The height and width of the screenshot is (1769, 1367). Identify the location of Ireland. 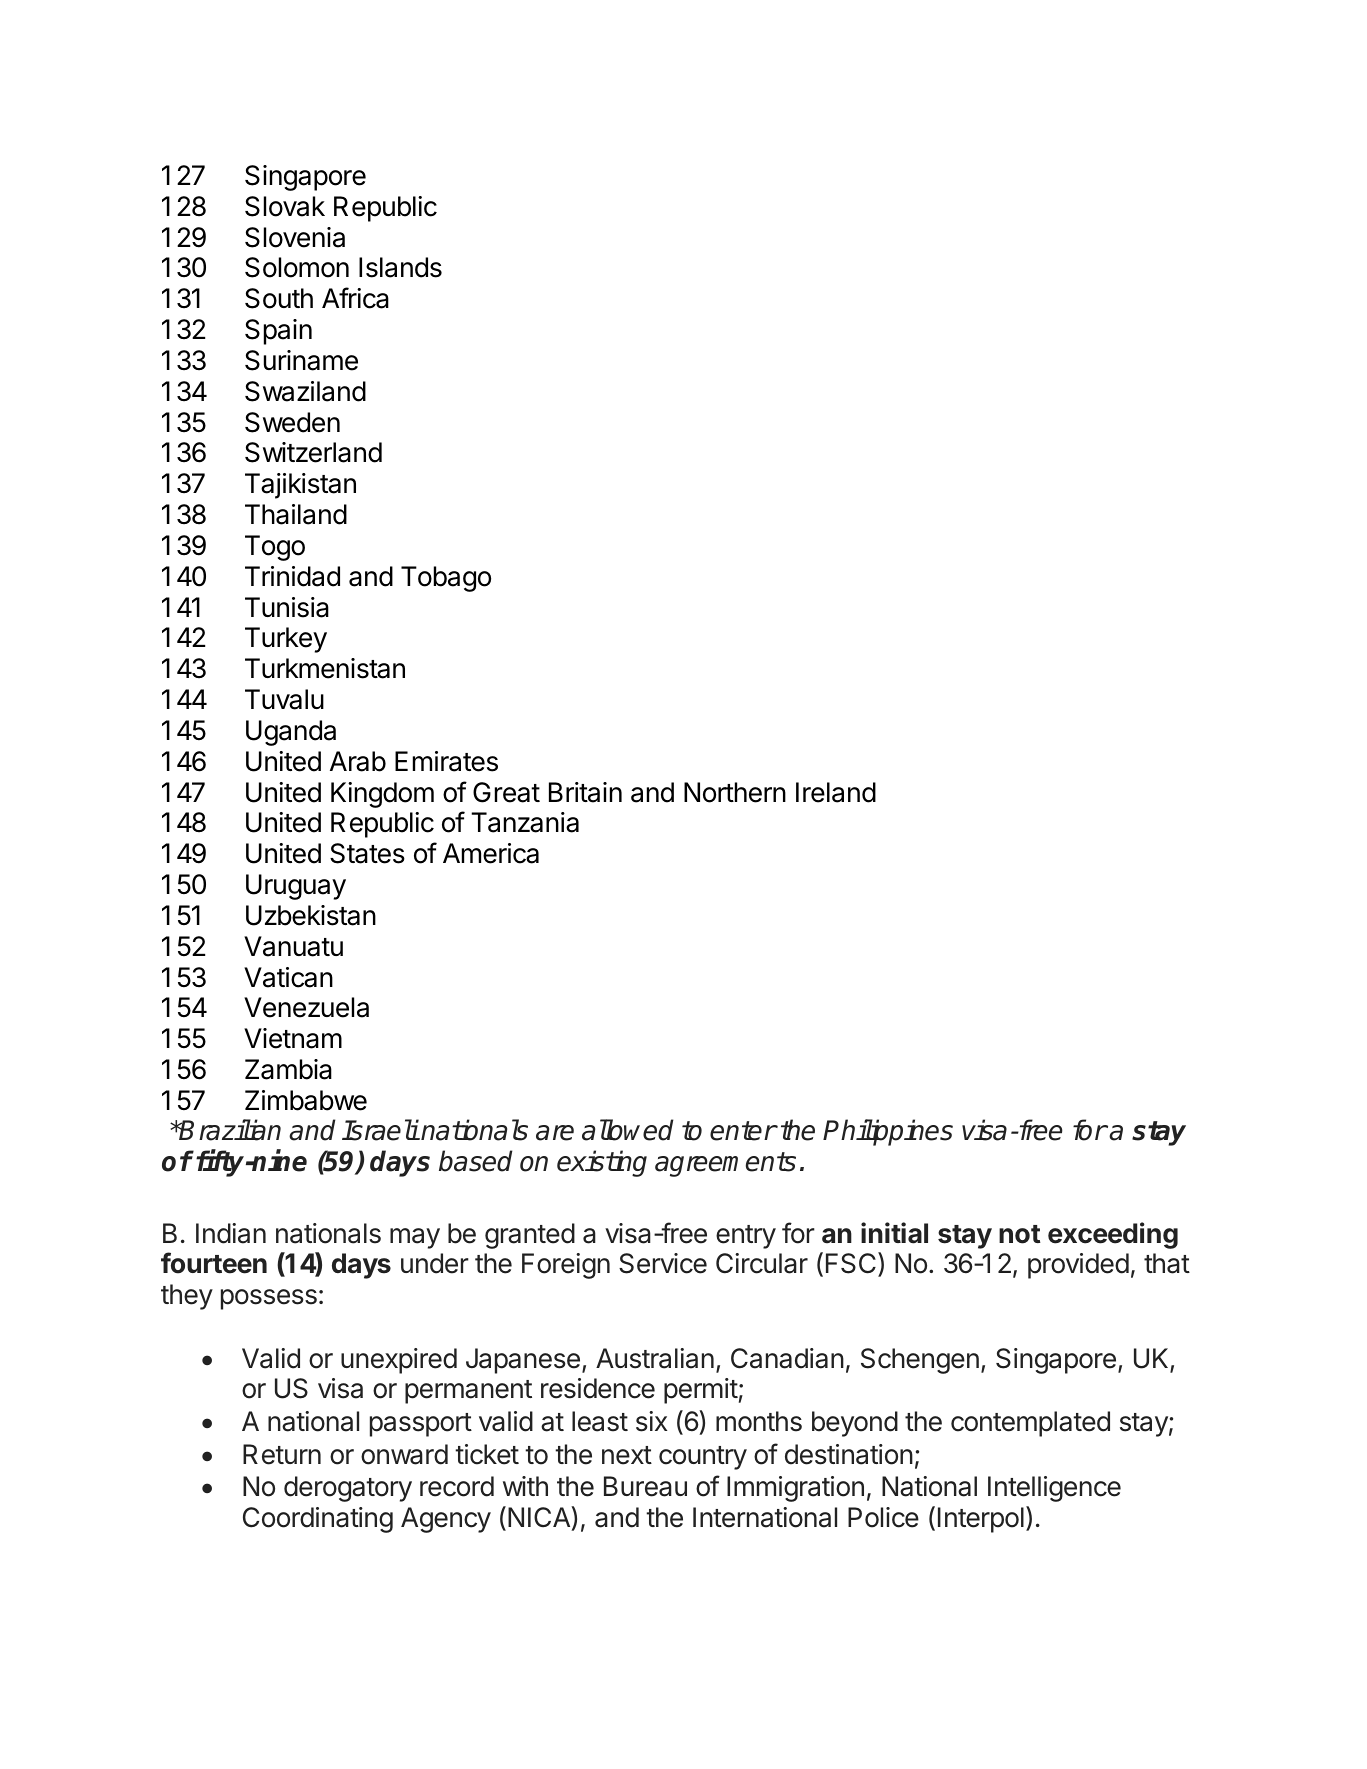
(836, 792).
